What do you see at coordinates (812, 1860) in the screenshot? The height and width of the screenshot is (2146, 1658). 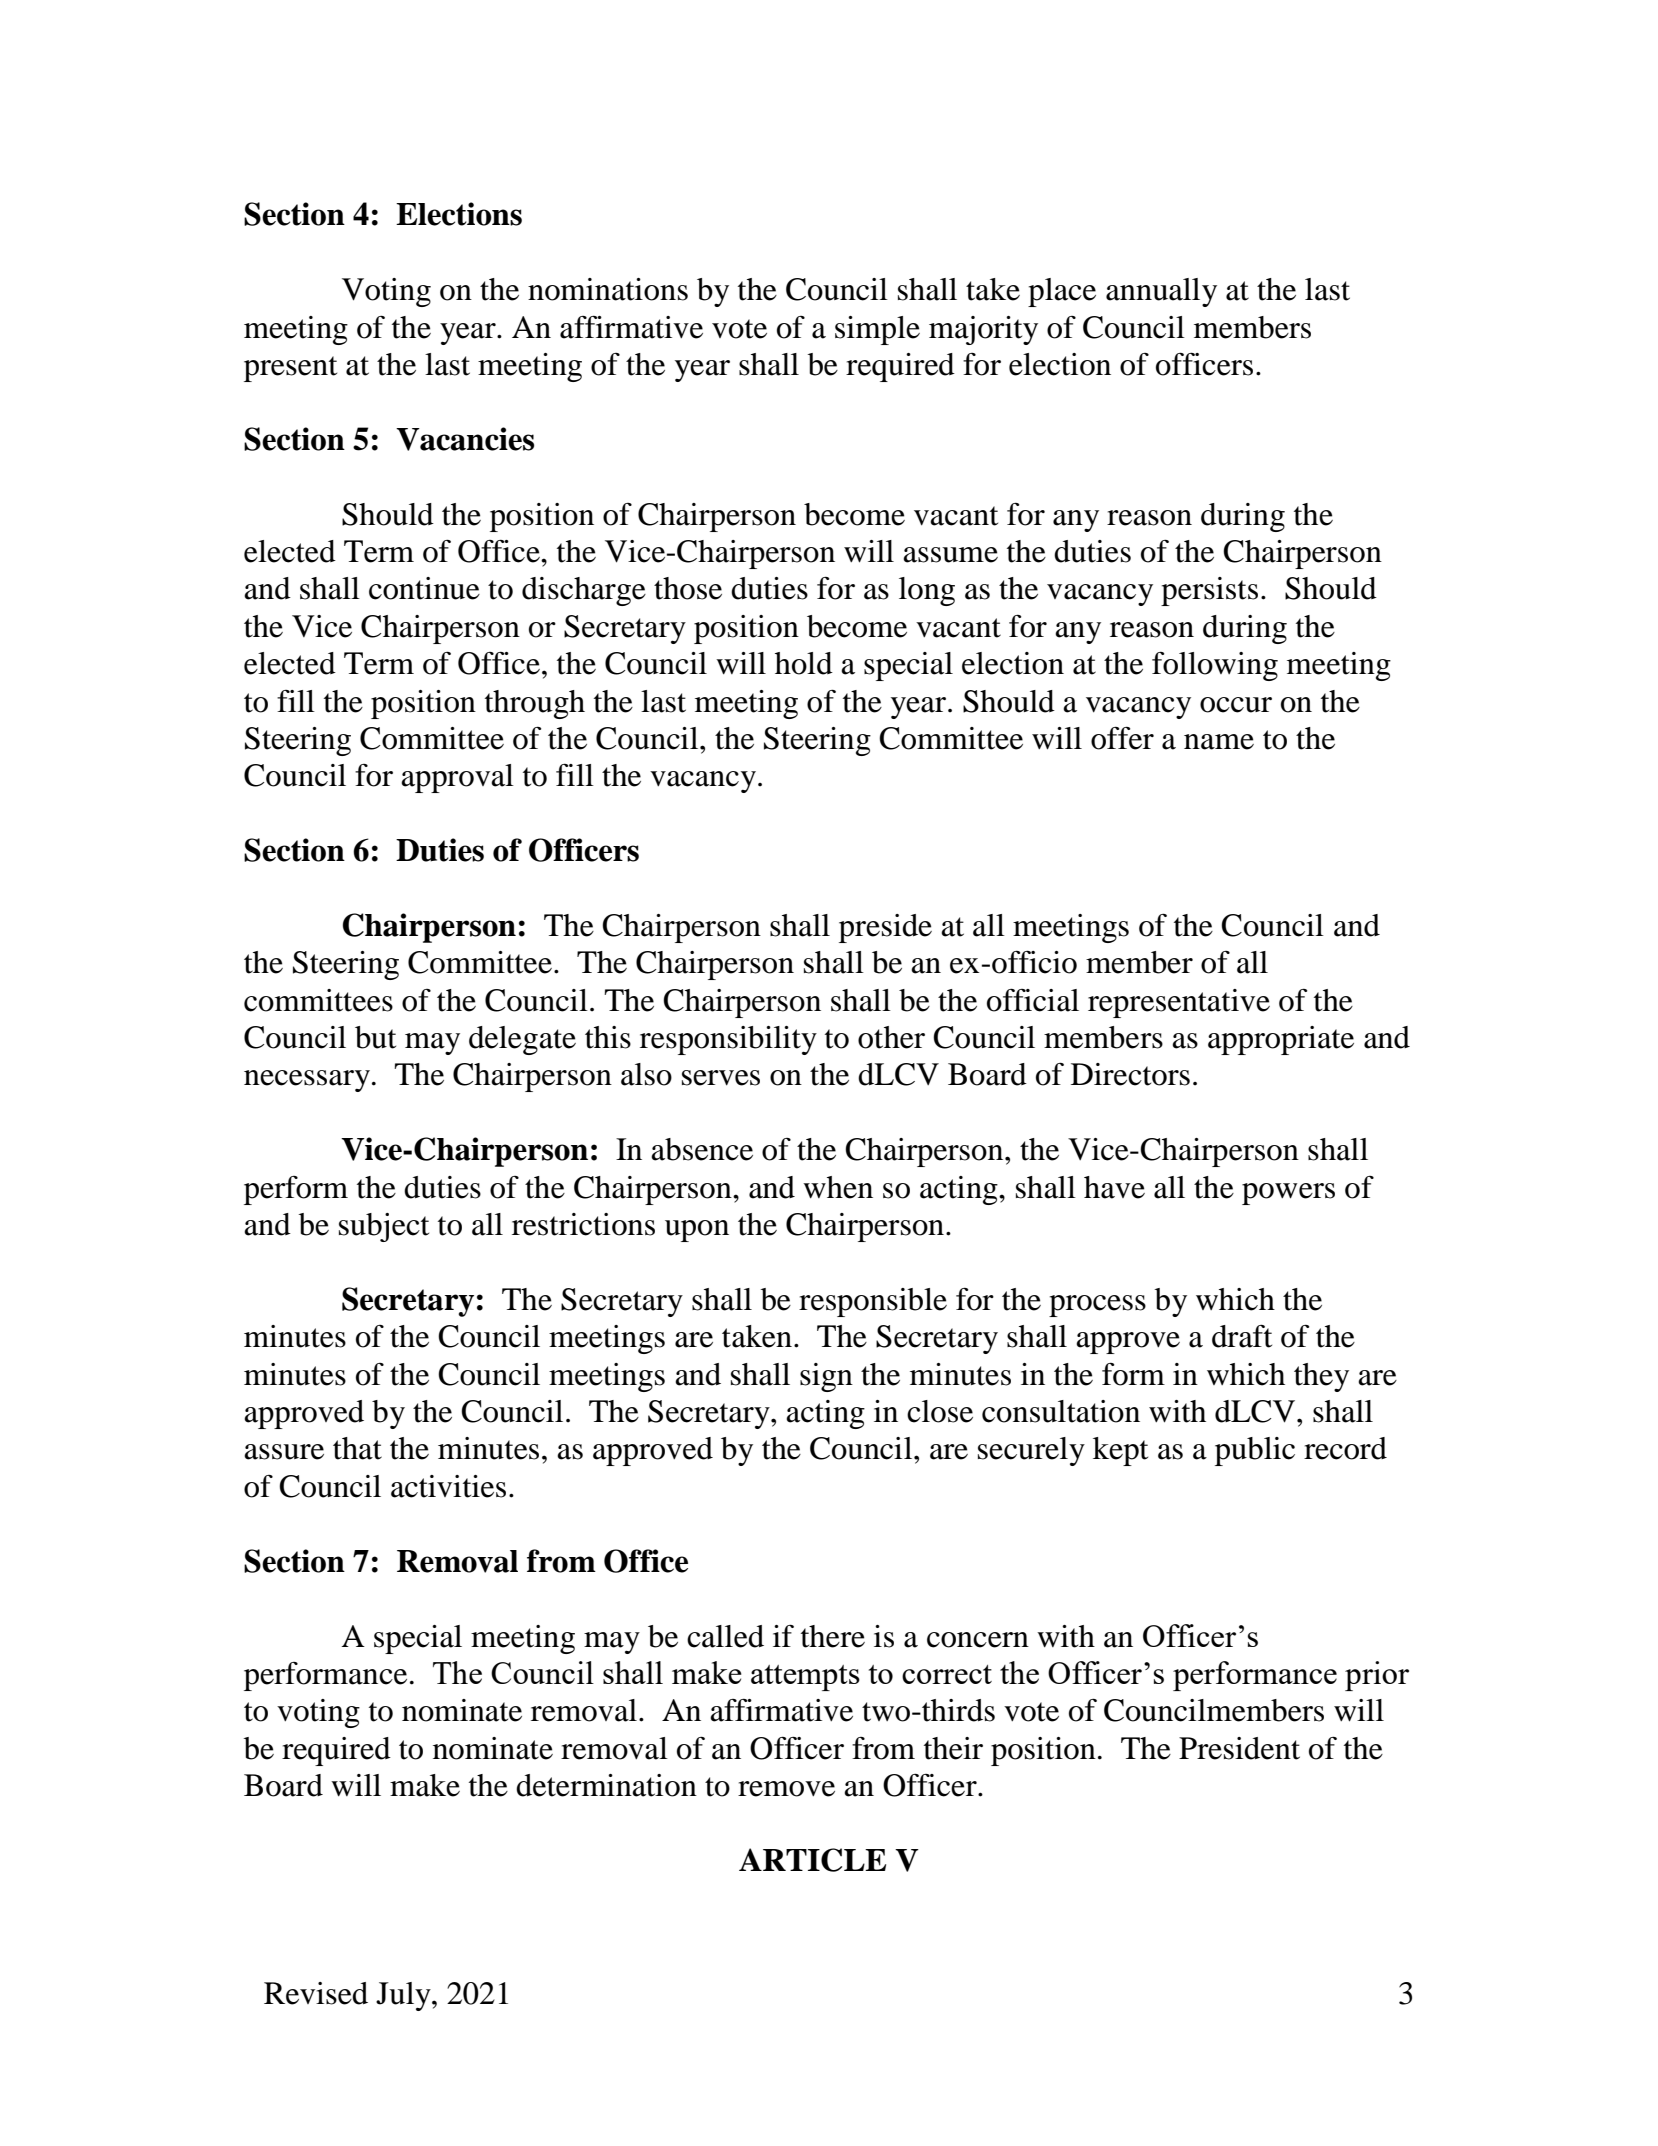 I see `ARTICLE` at bounding box center [812, 1860].
